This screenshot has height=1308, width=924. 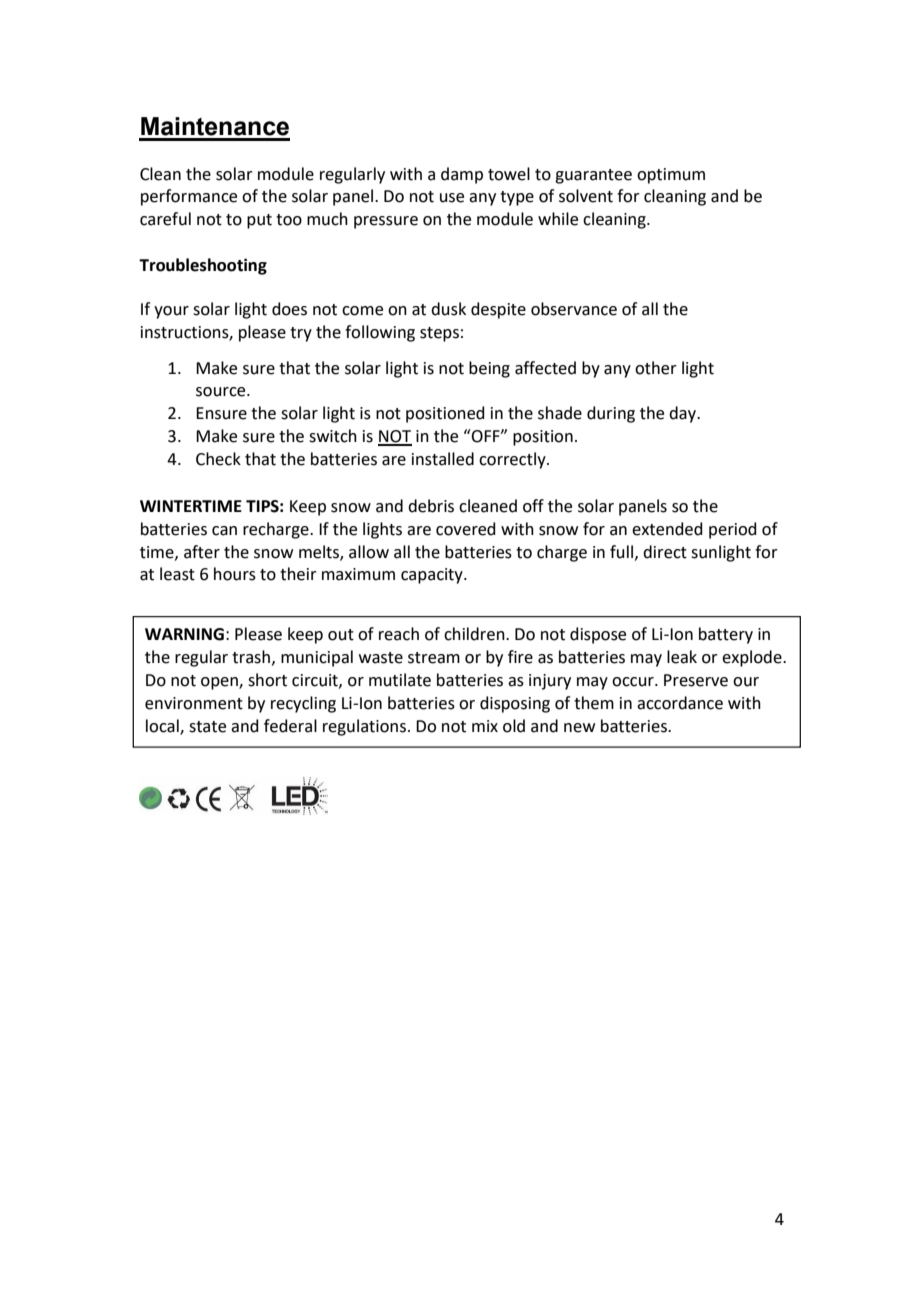 What do you see at coordinates (189, 197) in the screenshot?
I see `performance` at bounding box center [189, 197].
